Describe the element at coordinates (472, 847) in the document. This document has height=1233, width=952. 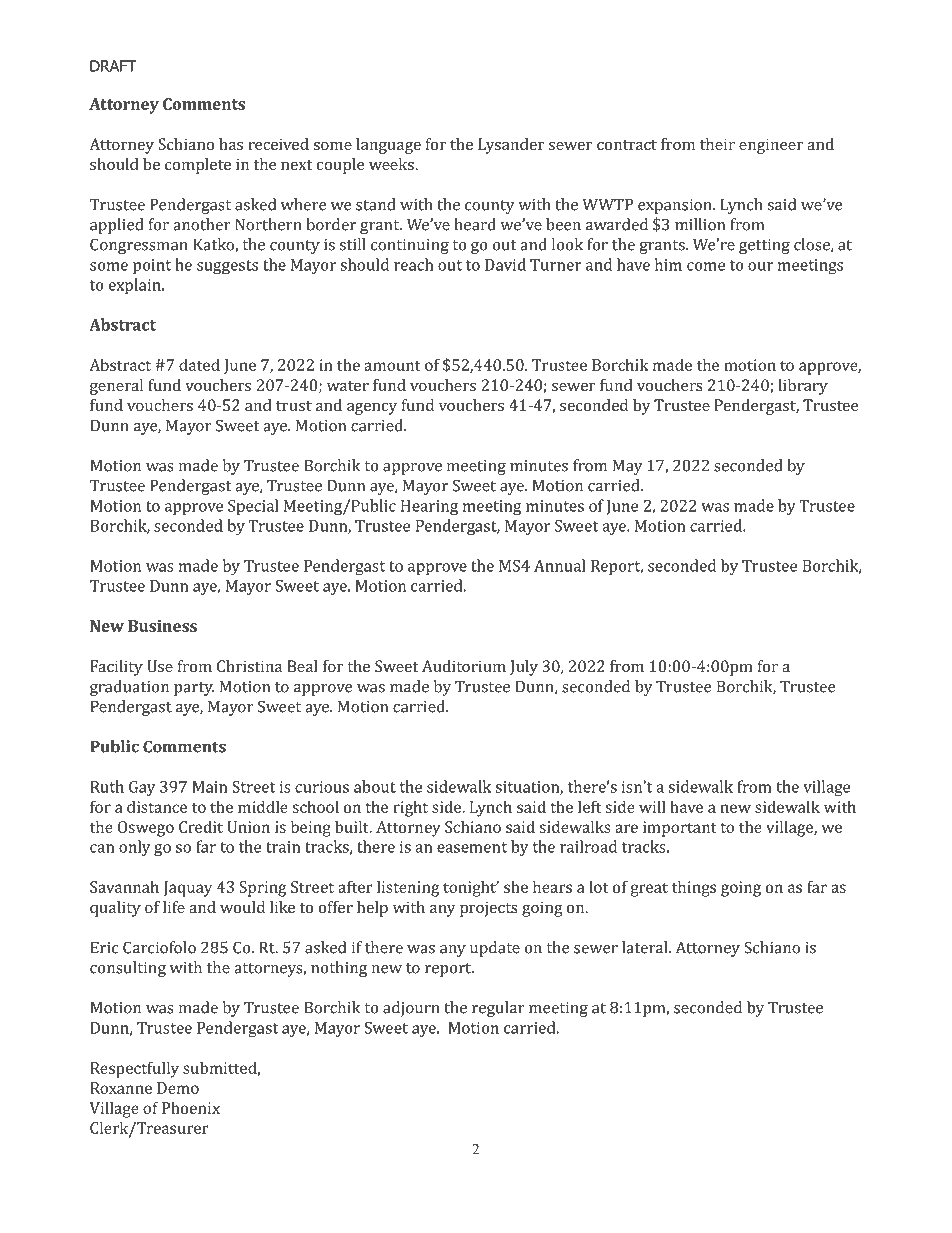
I see `easement` at that location.
